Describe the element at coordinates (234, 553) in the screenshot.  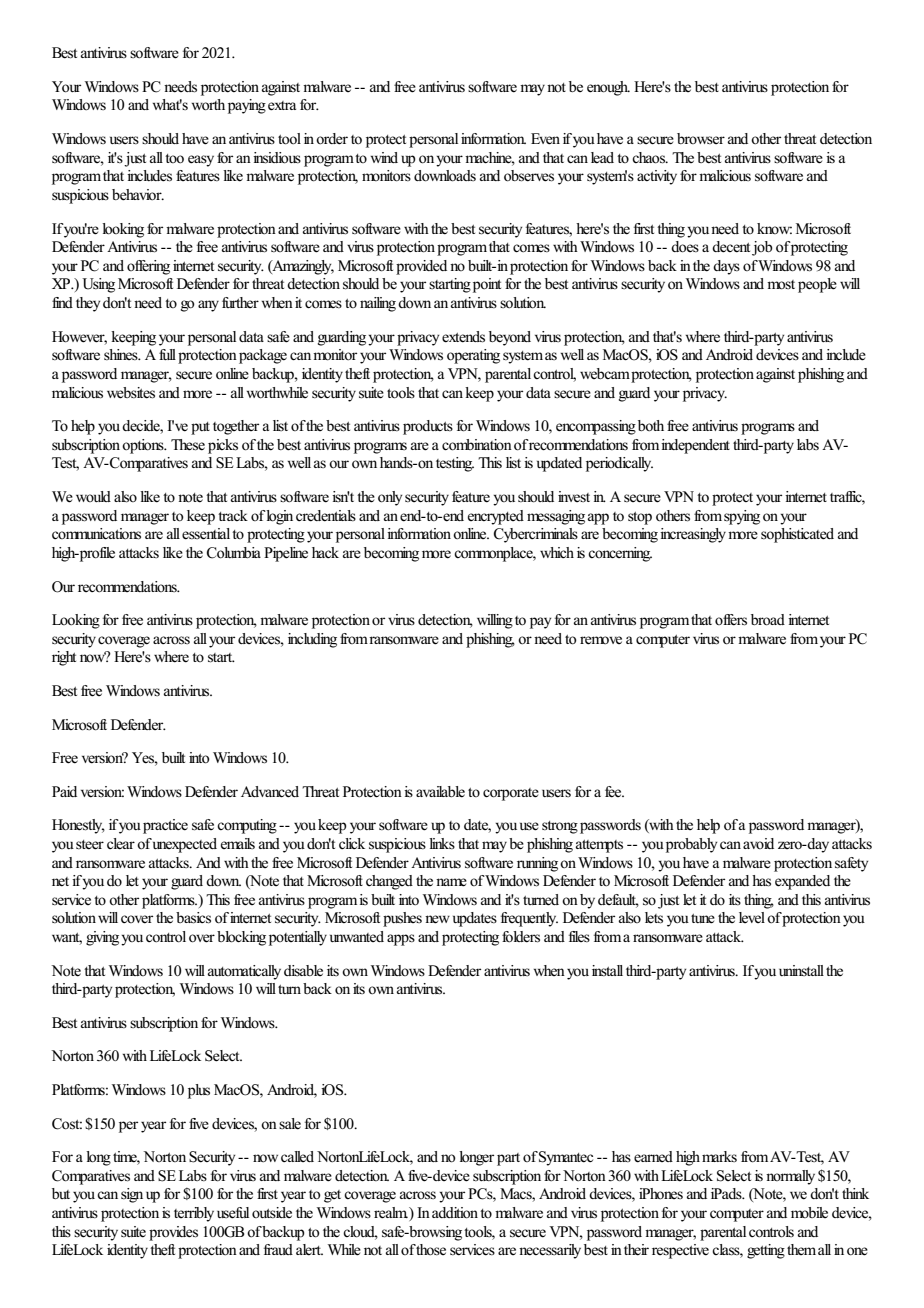
I see `Columbia` at that location.
